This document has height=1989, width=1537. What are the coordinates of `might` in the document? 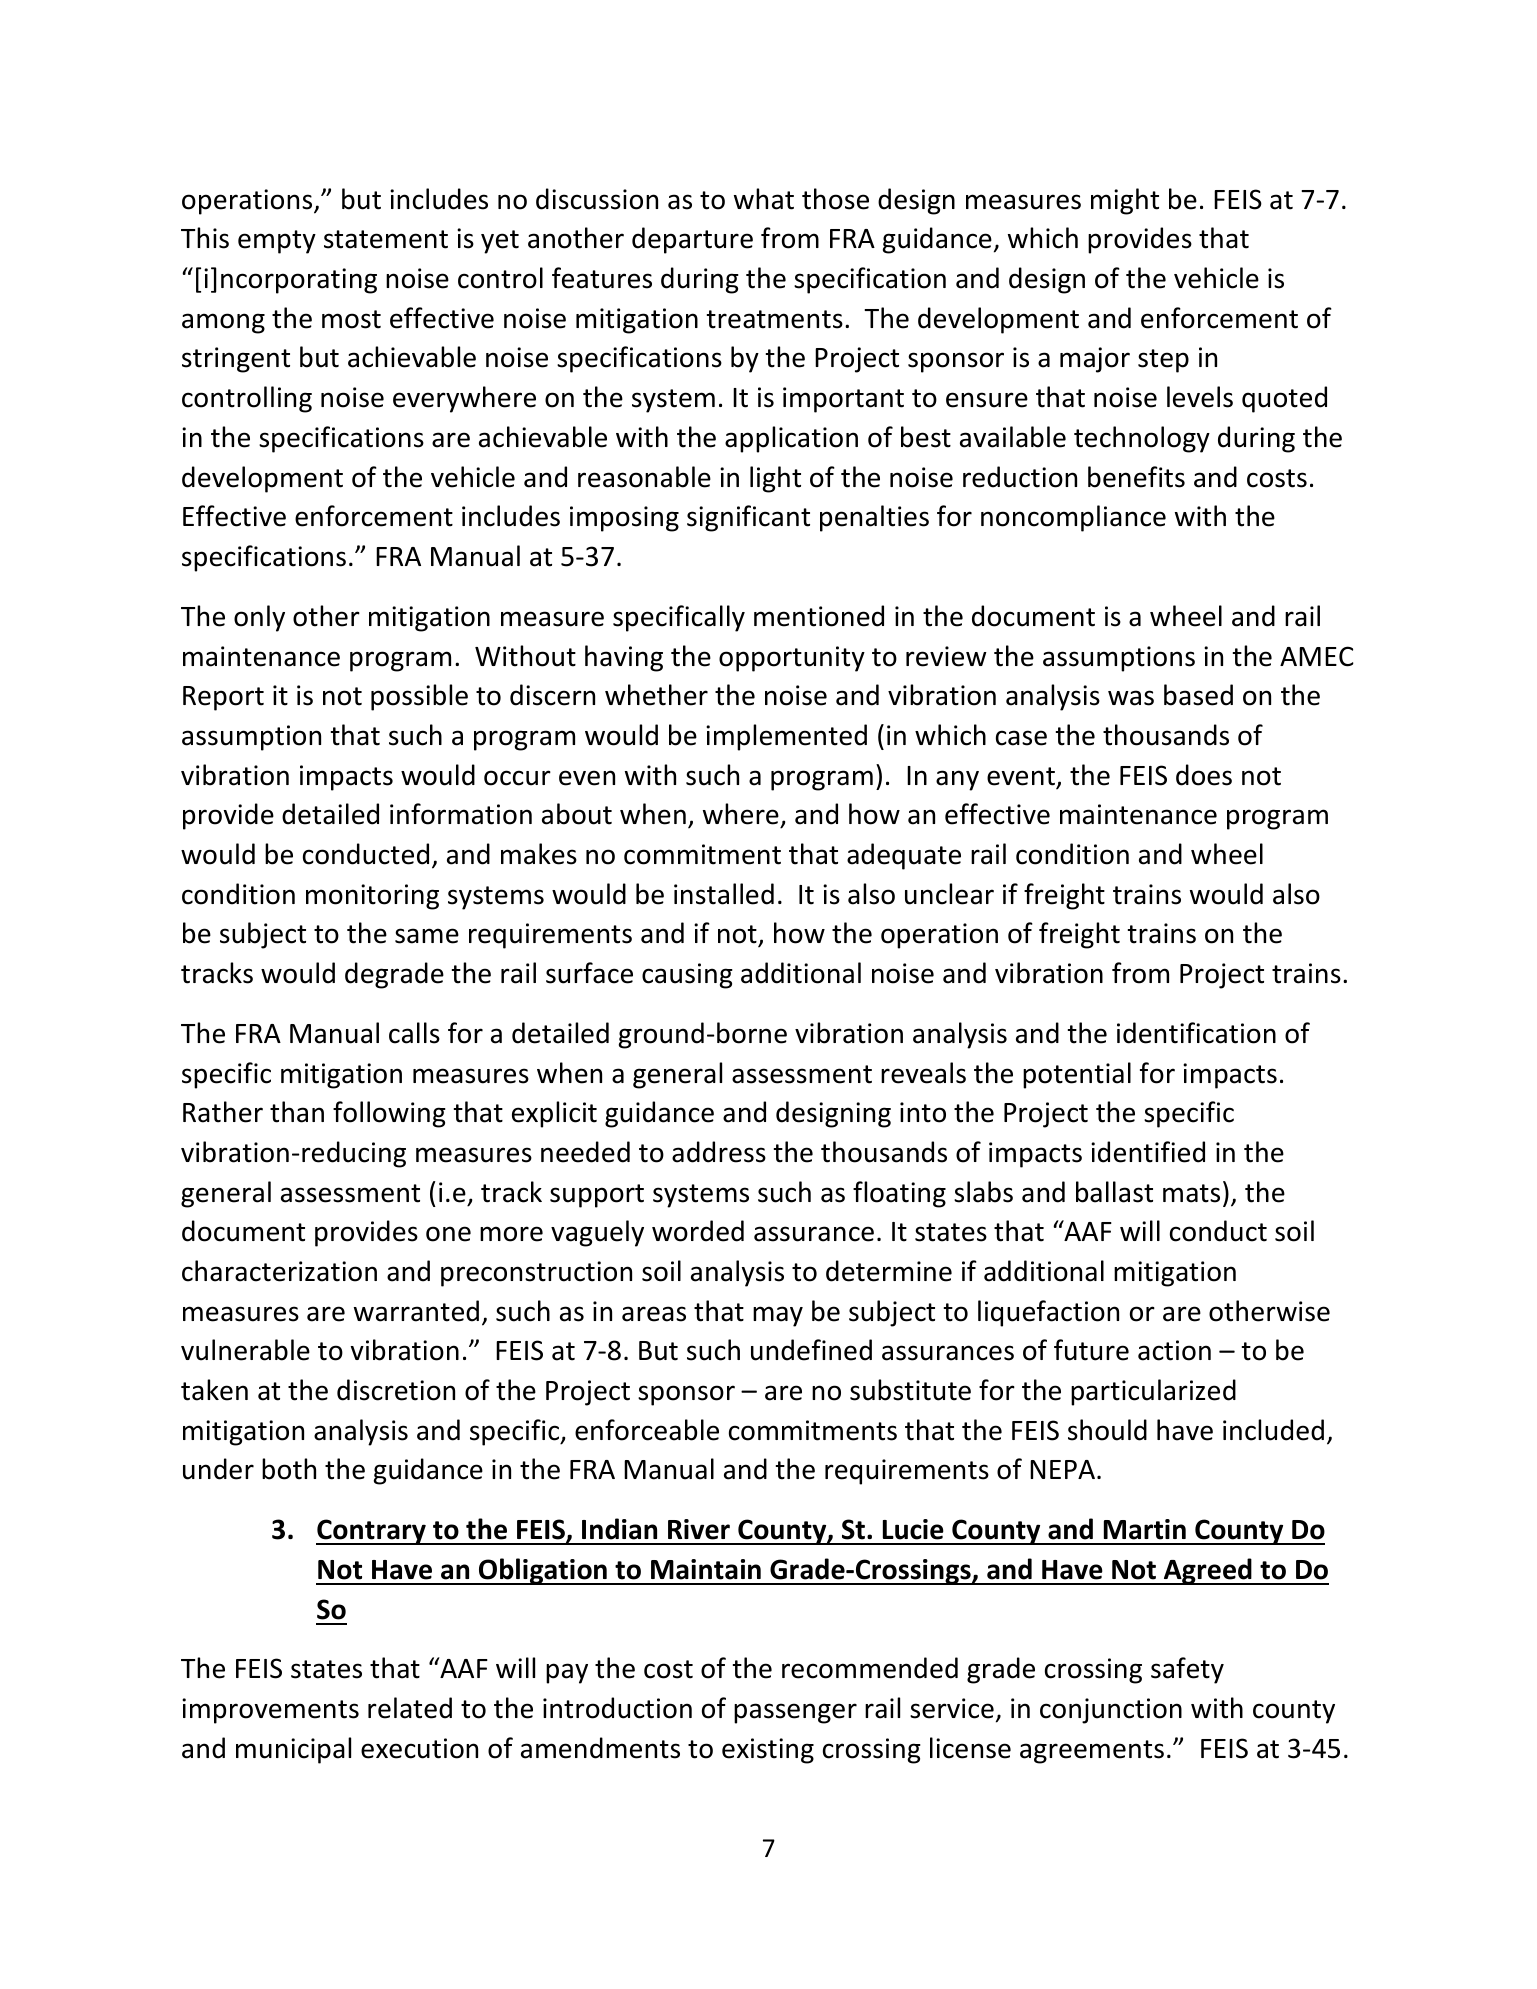 It's located at (1125, 201).
